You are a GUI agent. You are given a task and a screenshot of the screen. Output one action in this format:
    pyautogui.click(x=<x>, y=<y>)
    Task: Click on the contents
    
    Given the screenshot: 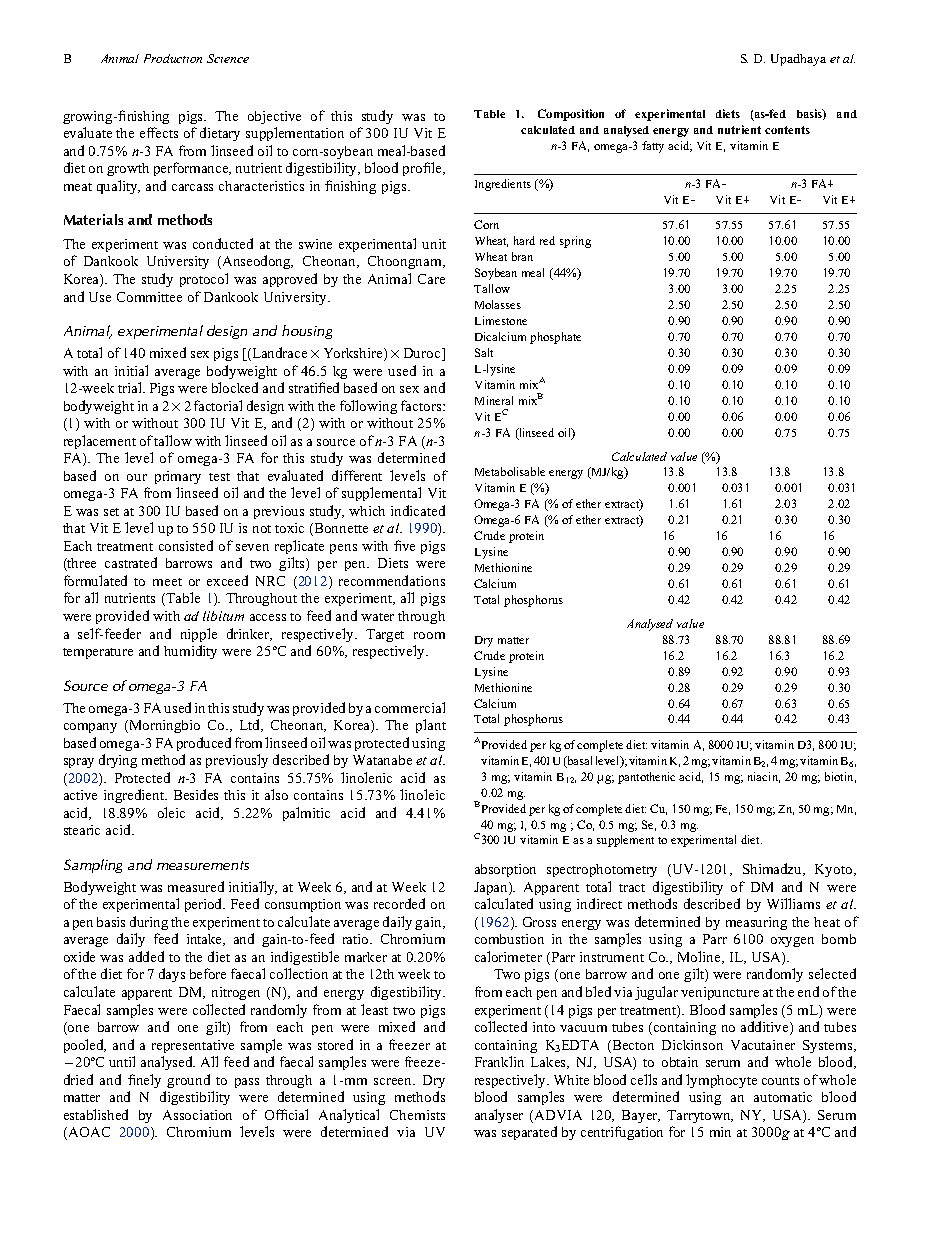 What is the action you would take?
    pyautogui.click(x=787, y=130)
